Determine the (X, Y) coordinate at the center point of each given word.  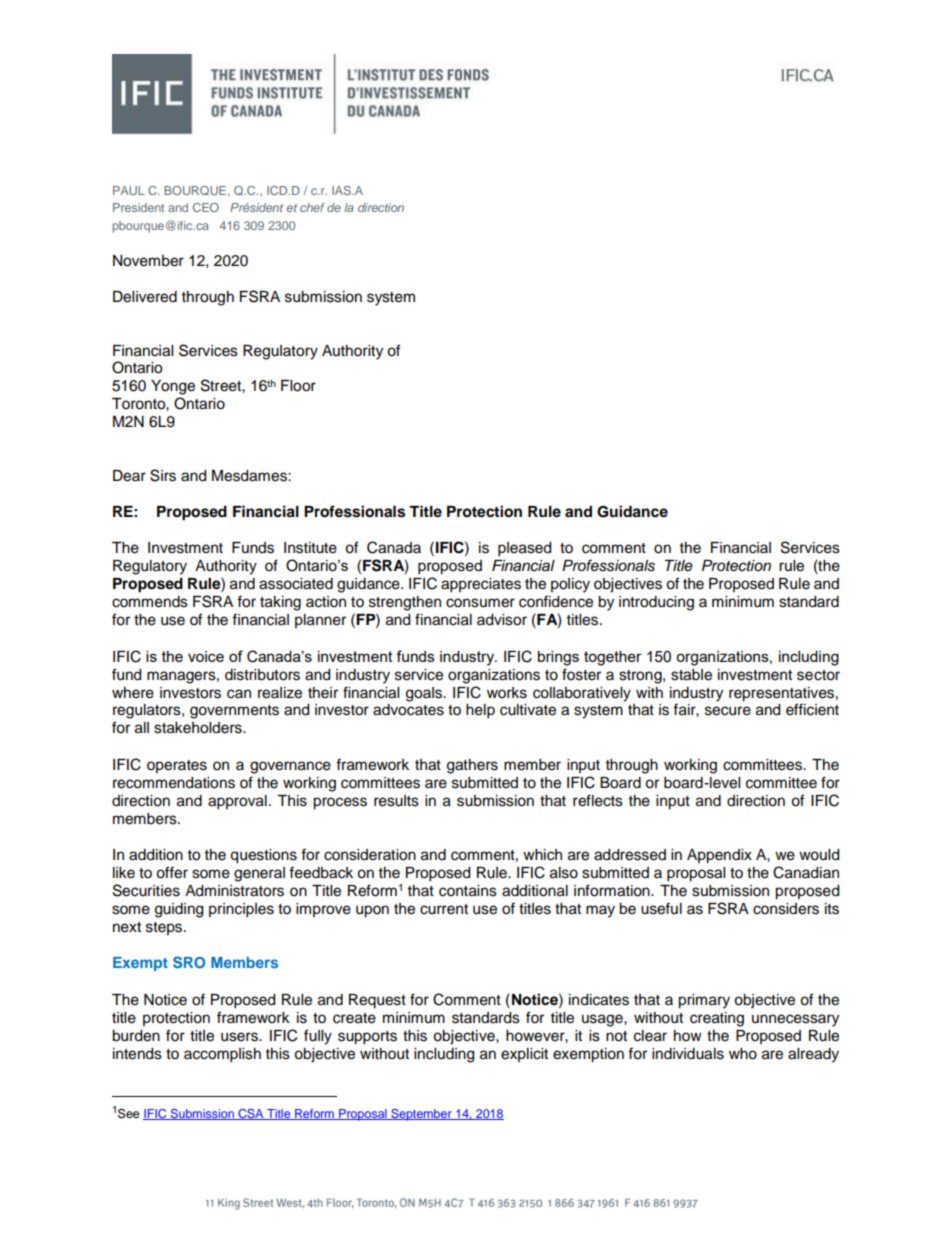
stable (691, 675)
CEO (206, 207)
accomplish (222, 1055)
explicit (524, 1055)
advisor (502, 620)
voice (206, 656)
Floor (298, 386)
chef (312, 207)
